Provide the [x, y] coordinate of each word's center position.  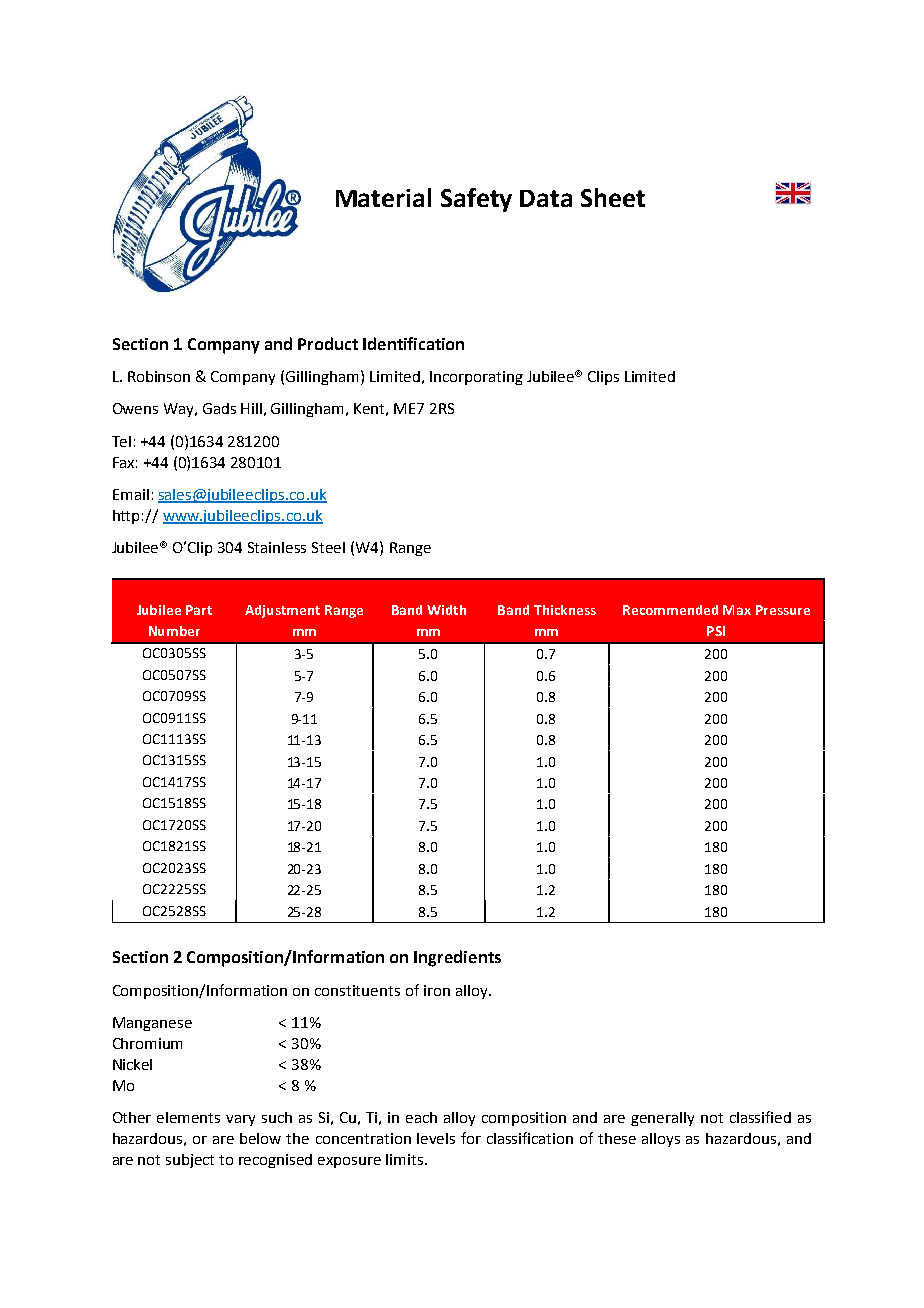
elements [188, 1117]
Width [446, 610]
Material [383, 197]
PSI [716, 631]
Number [174, 631]
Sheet [613, 197]
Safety [476, 200]
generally [662, 1119]
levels [436, 1138]
